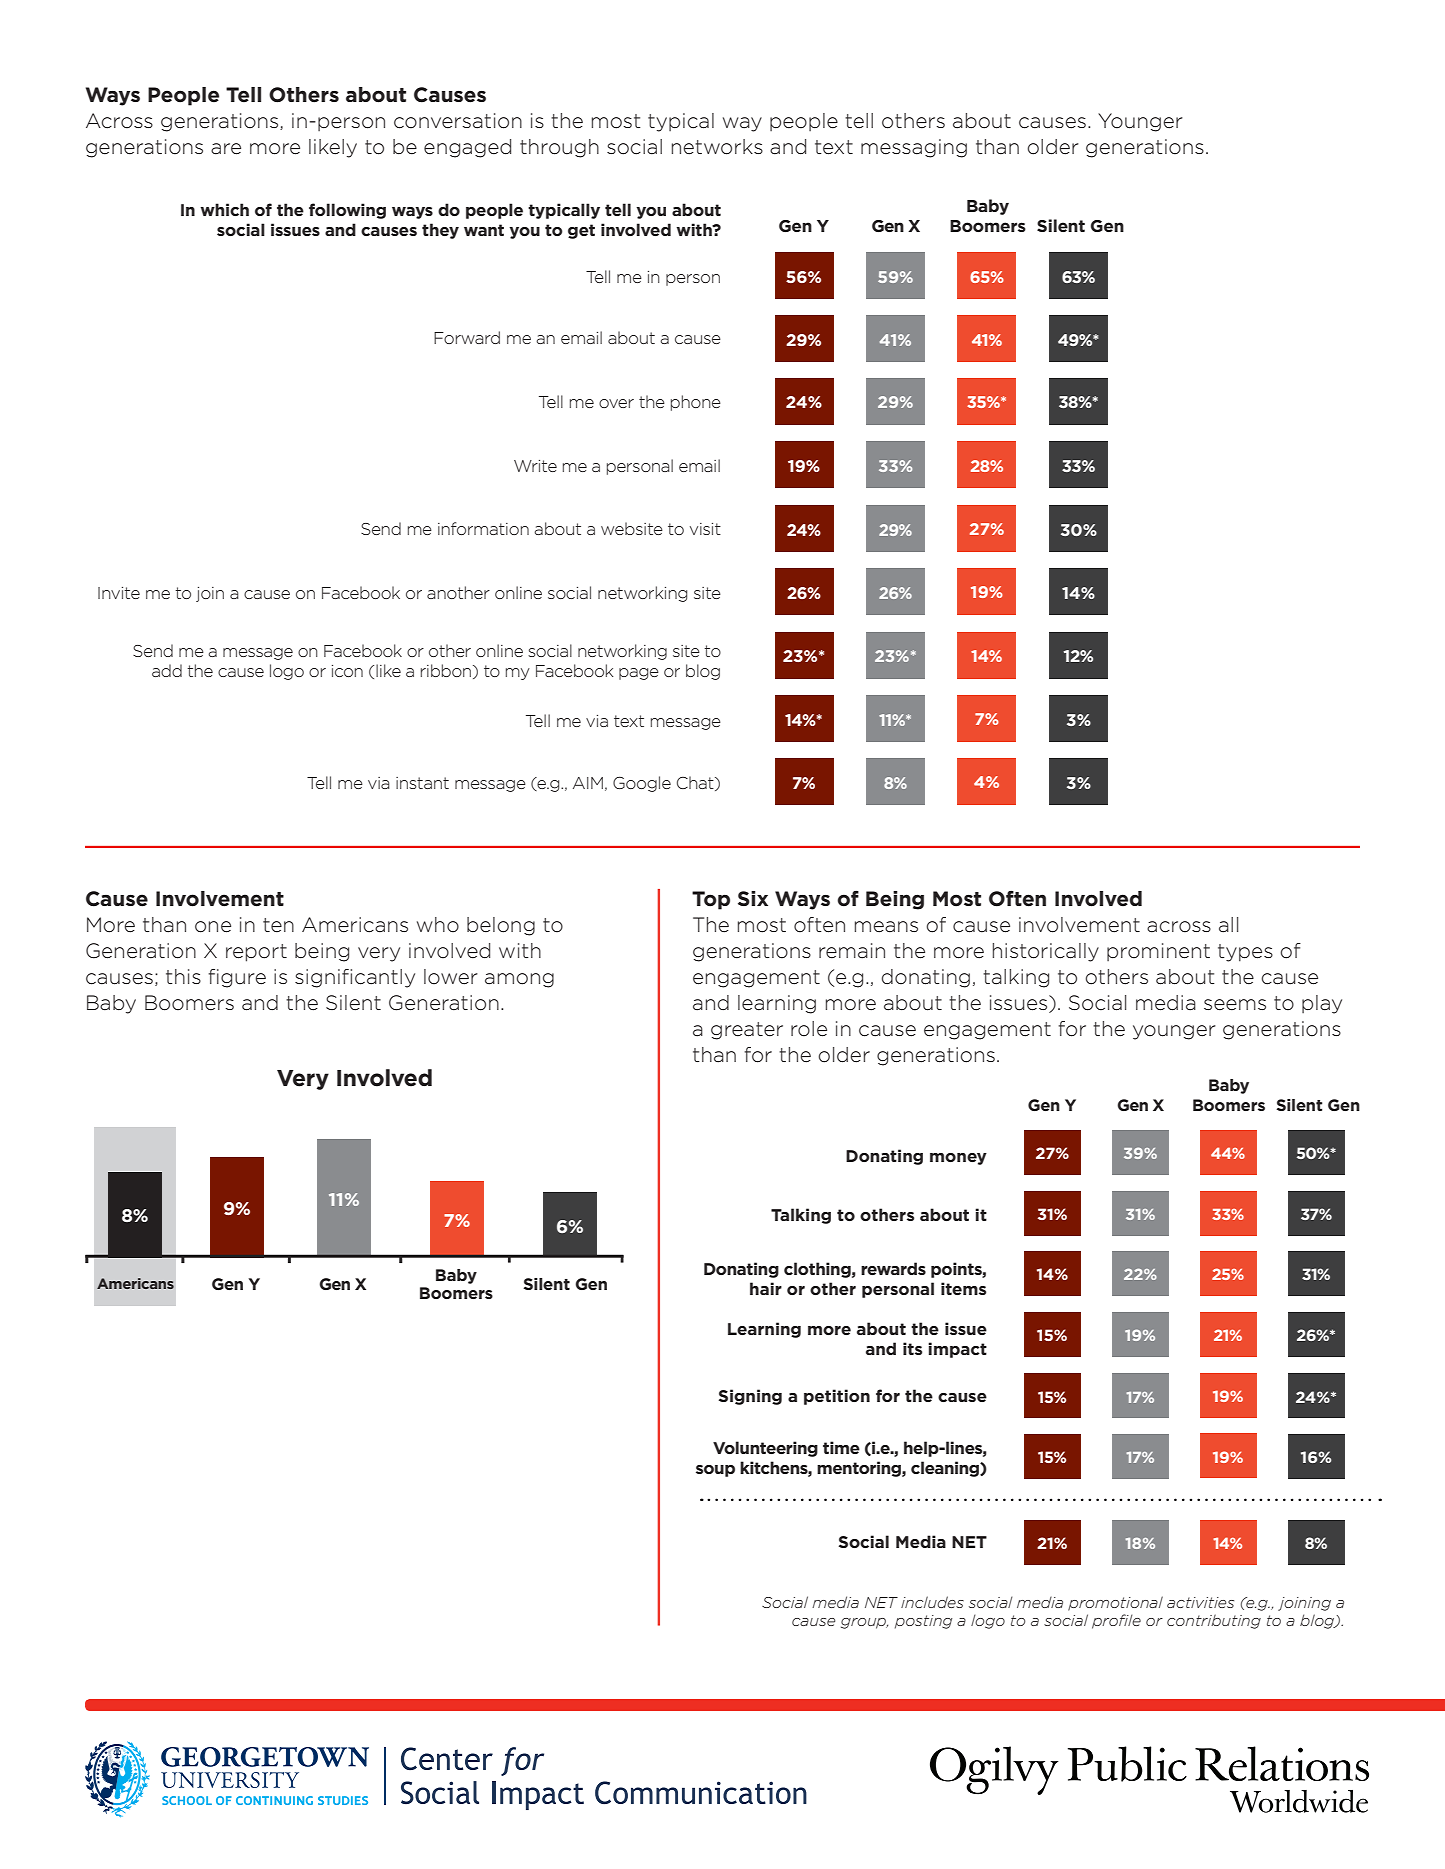 The height and width of the screenshot is (1869, 1445). What do you see at coordinates (715, 1471) in the screenshot?
I see `soup` at bounding box center [715, 1471].
